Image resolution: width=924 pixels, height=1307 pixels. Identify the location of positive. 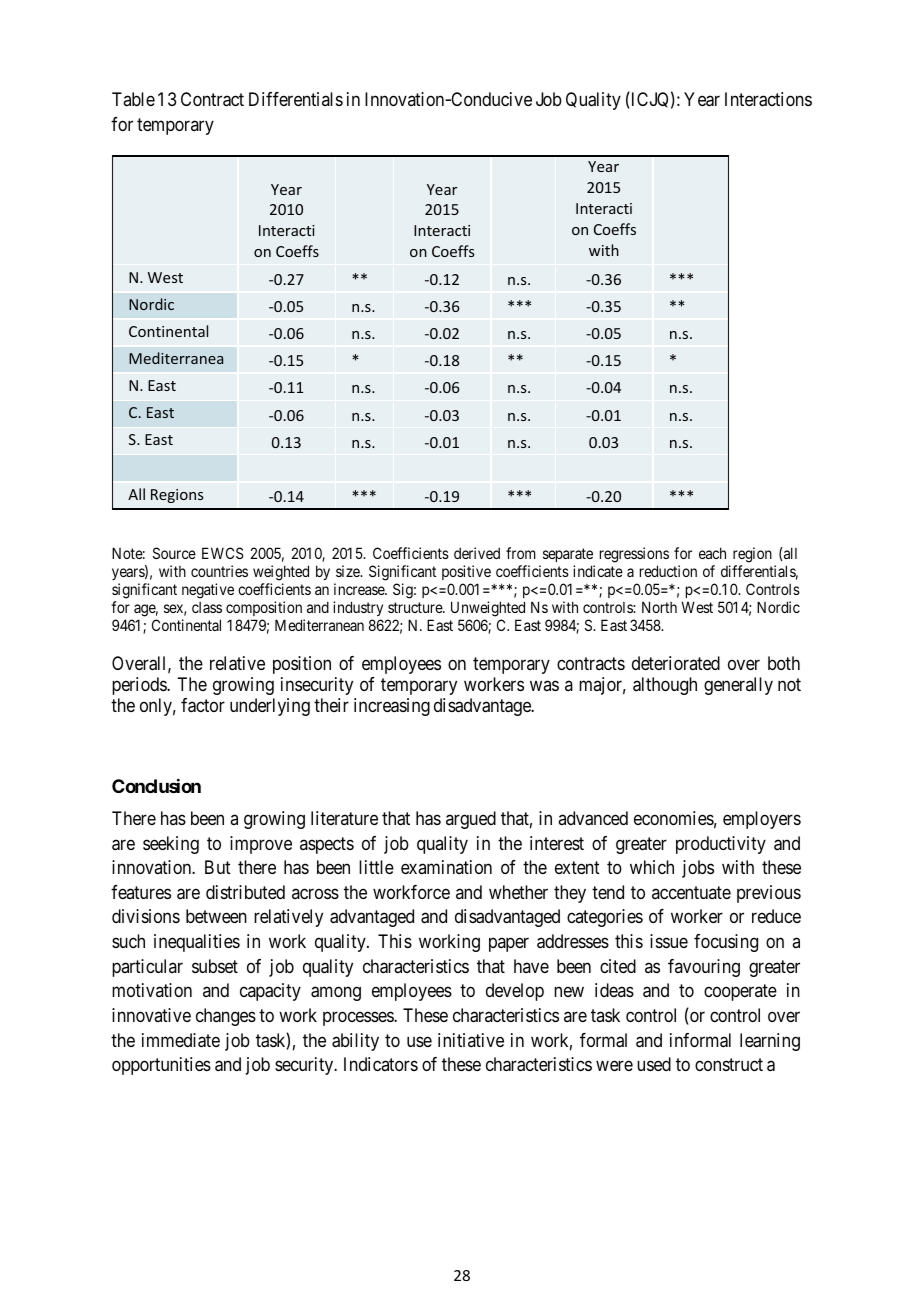
(466, 572).
